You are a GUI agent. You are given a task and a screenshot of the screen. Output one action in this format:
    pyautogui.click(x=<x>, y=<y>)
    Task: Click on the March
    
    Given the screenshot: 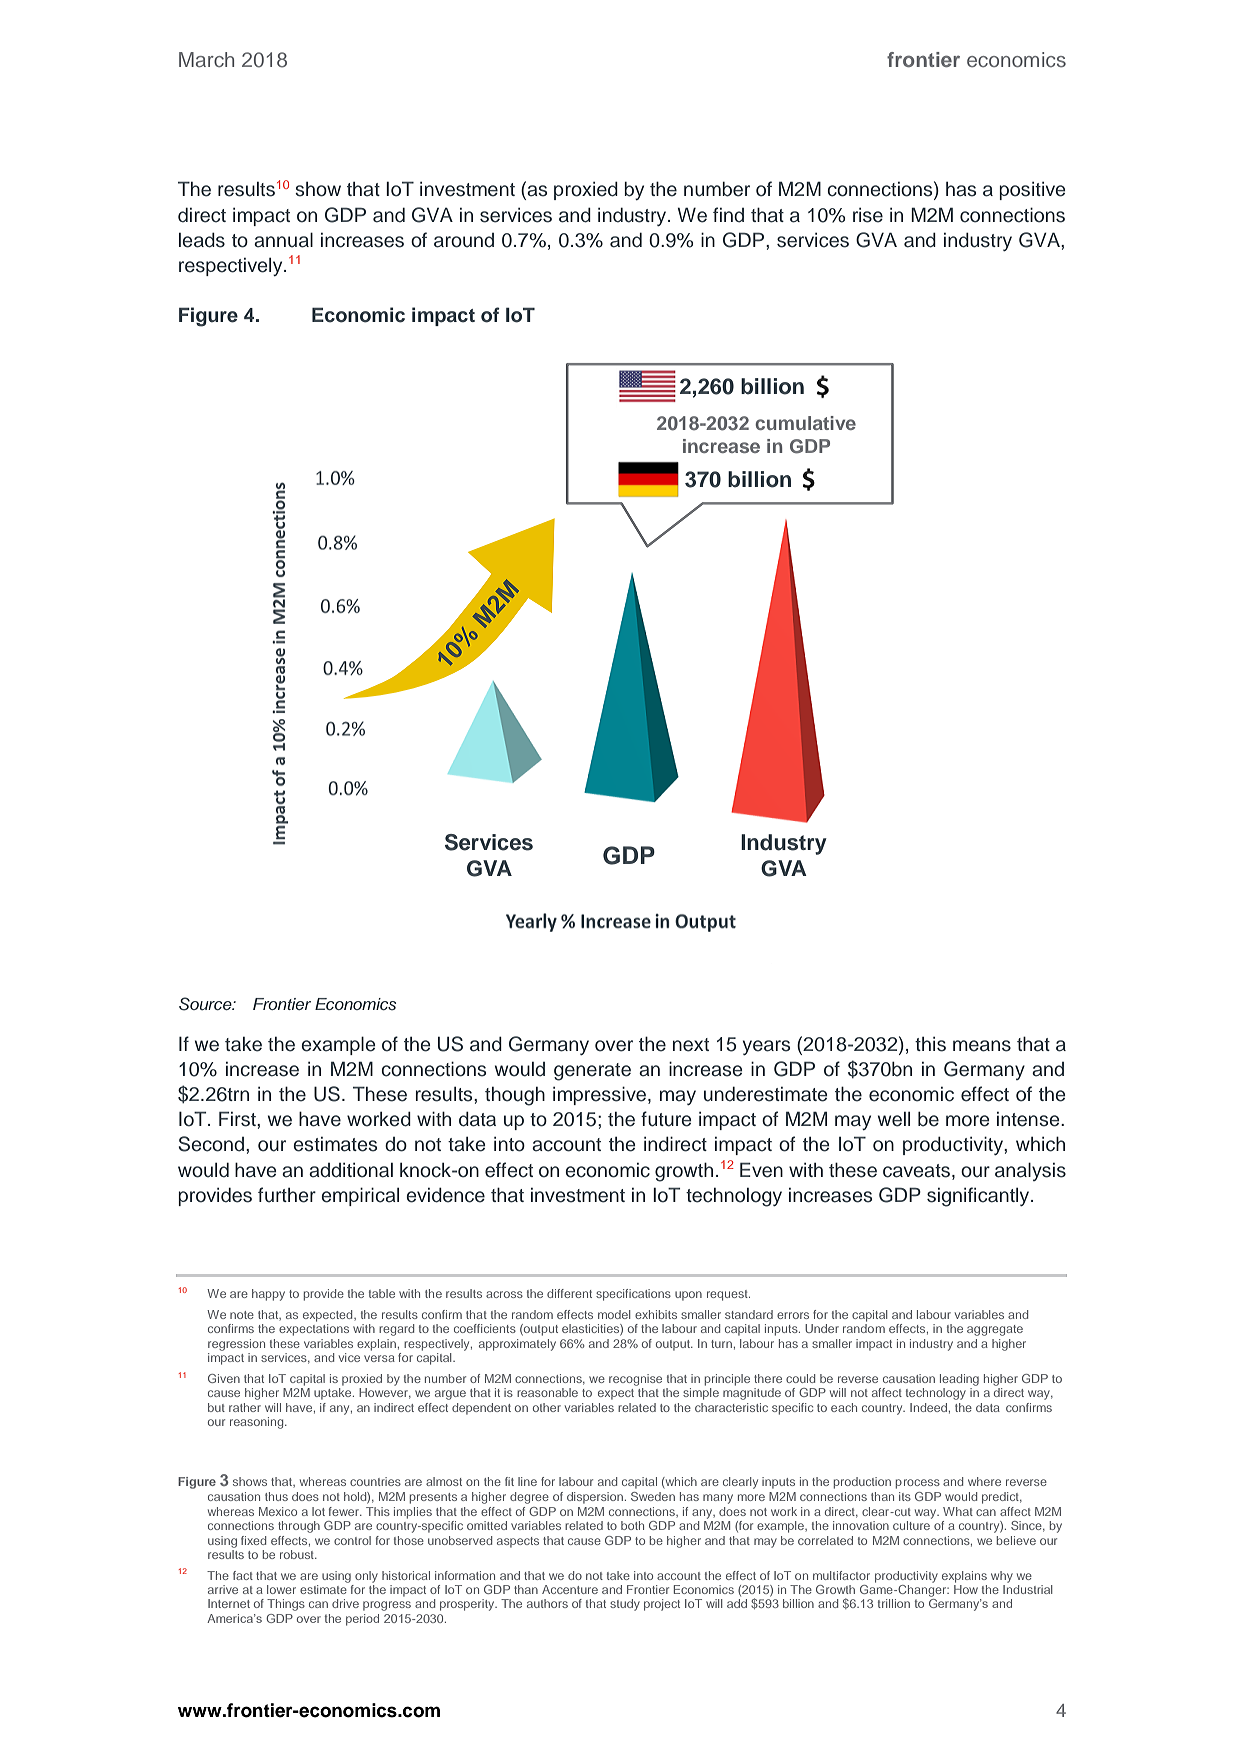 What is the action you would take?
    pyautogui.click(x=206, y=59)
